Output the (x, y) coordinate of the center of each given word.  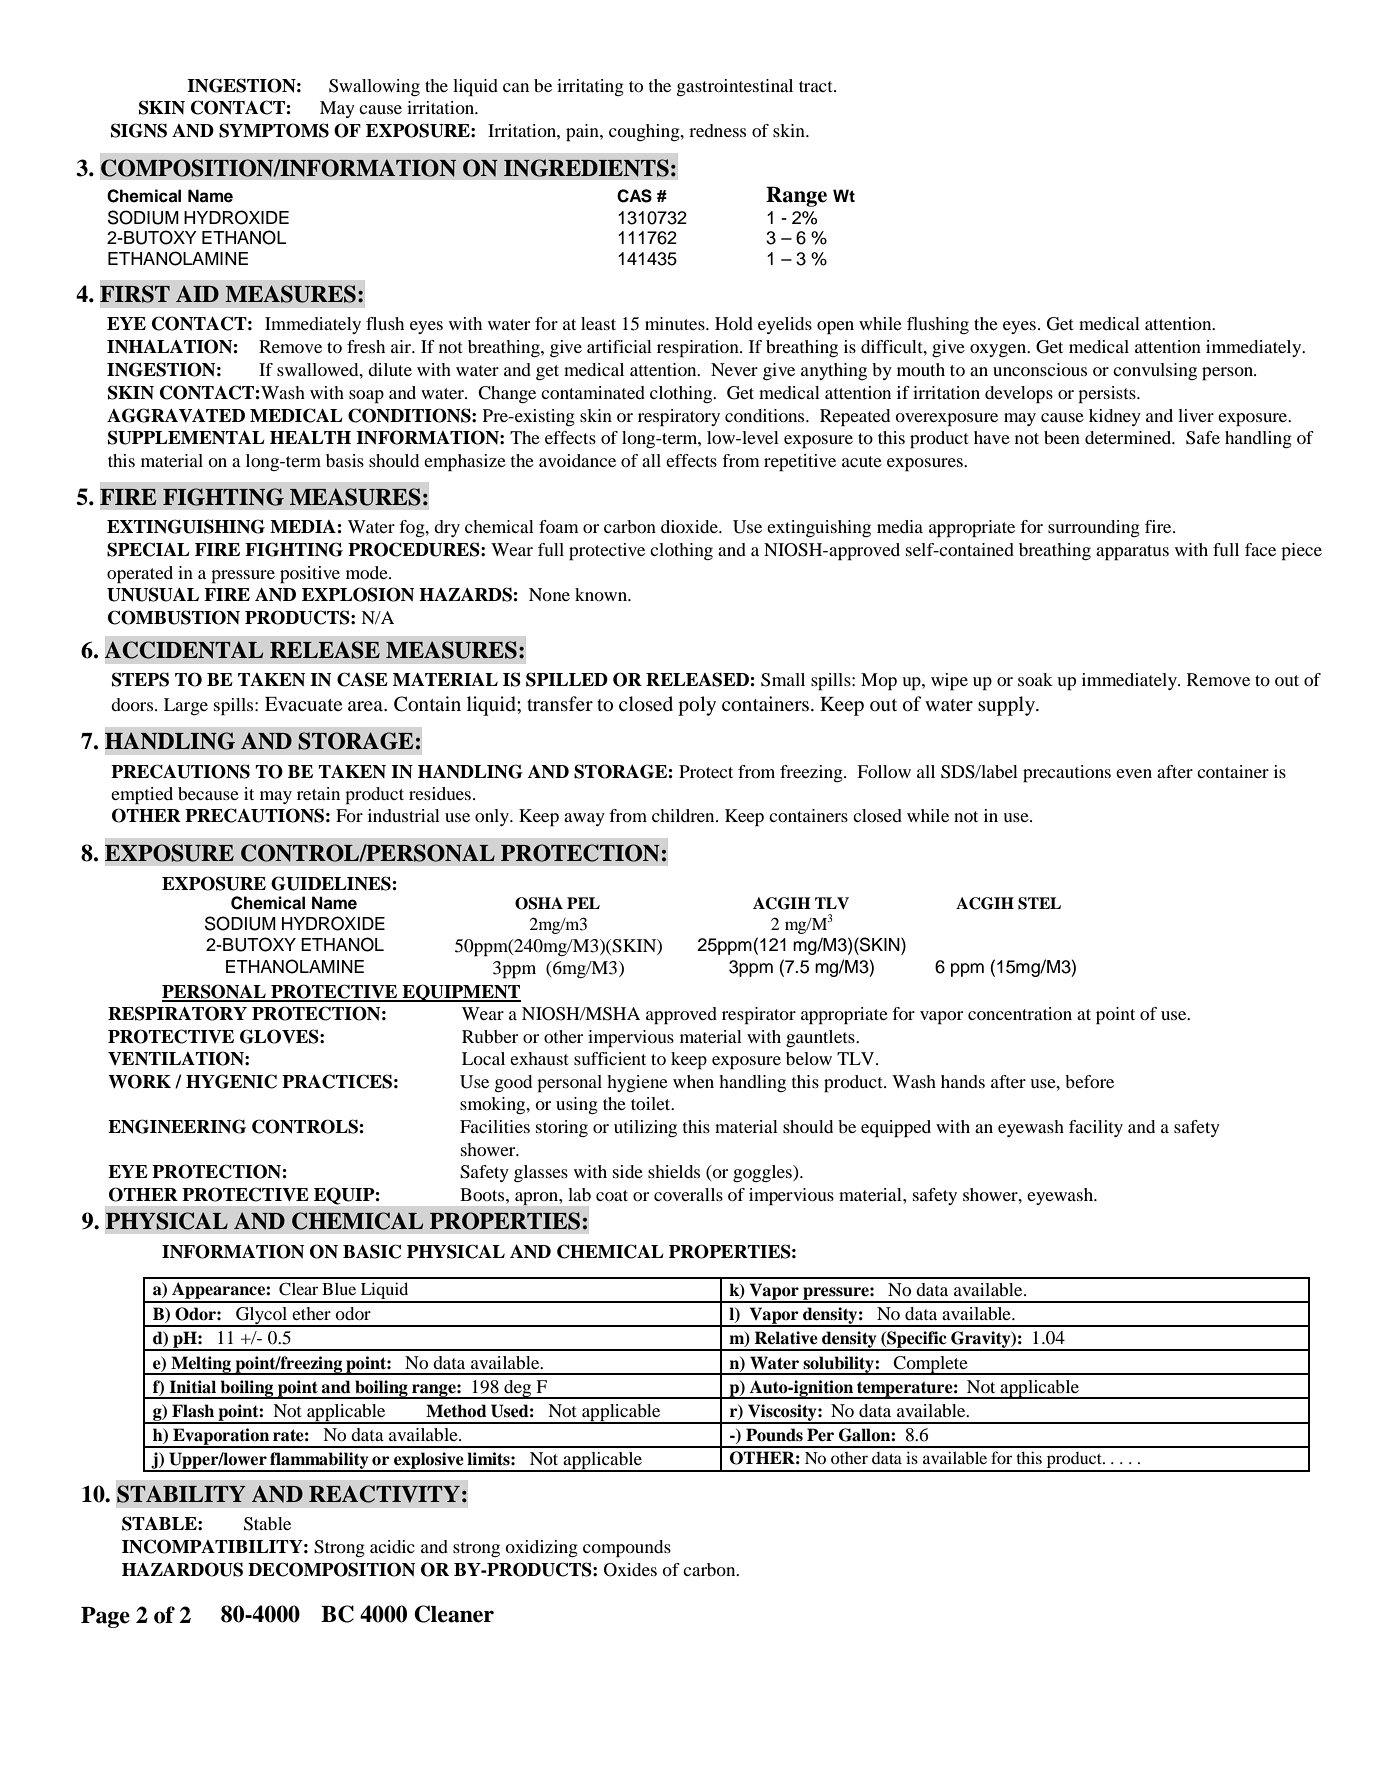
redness (717, 130)
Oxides (630, 1570)
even (1134, 773)
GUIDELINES (331, 883)
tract (817, 86)
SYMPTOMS (274, 130)
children (684, 815)
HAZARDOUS (182, 1569)
